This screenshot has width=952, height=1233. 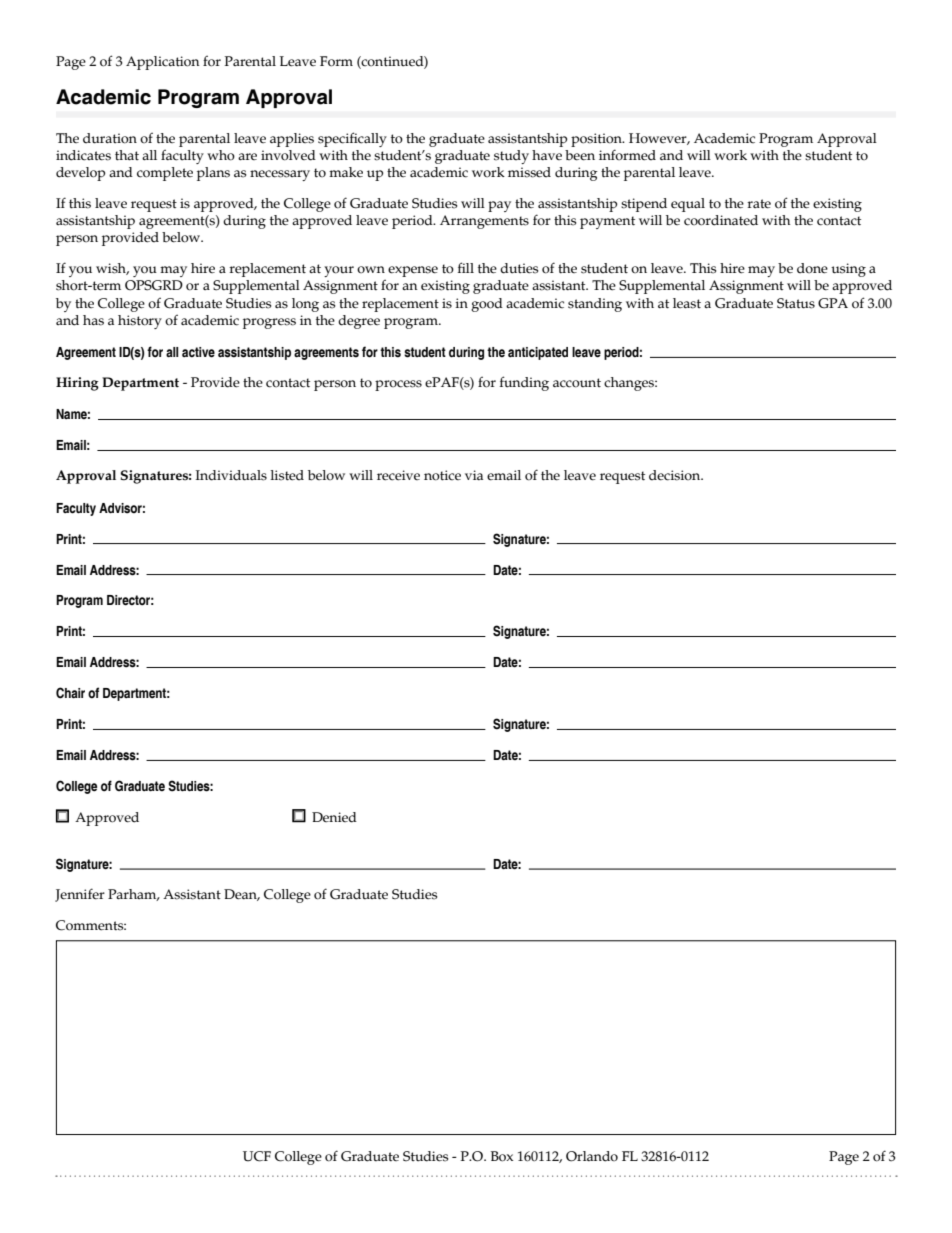 What do you see at coordinates (759, 204) in the screenshot?
I see `rate` at bounding box center [759, 204].
